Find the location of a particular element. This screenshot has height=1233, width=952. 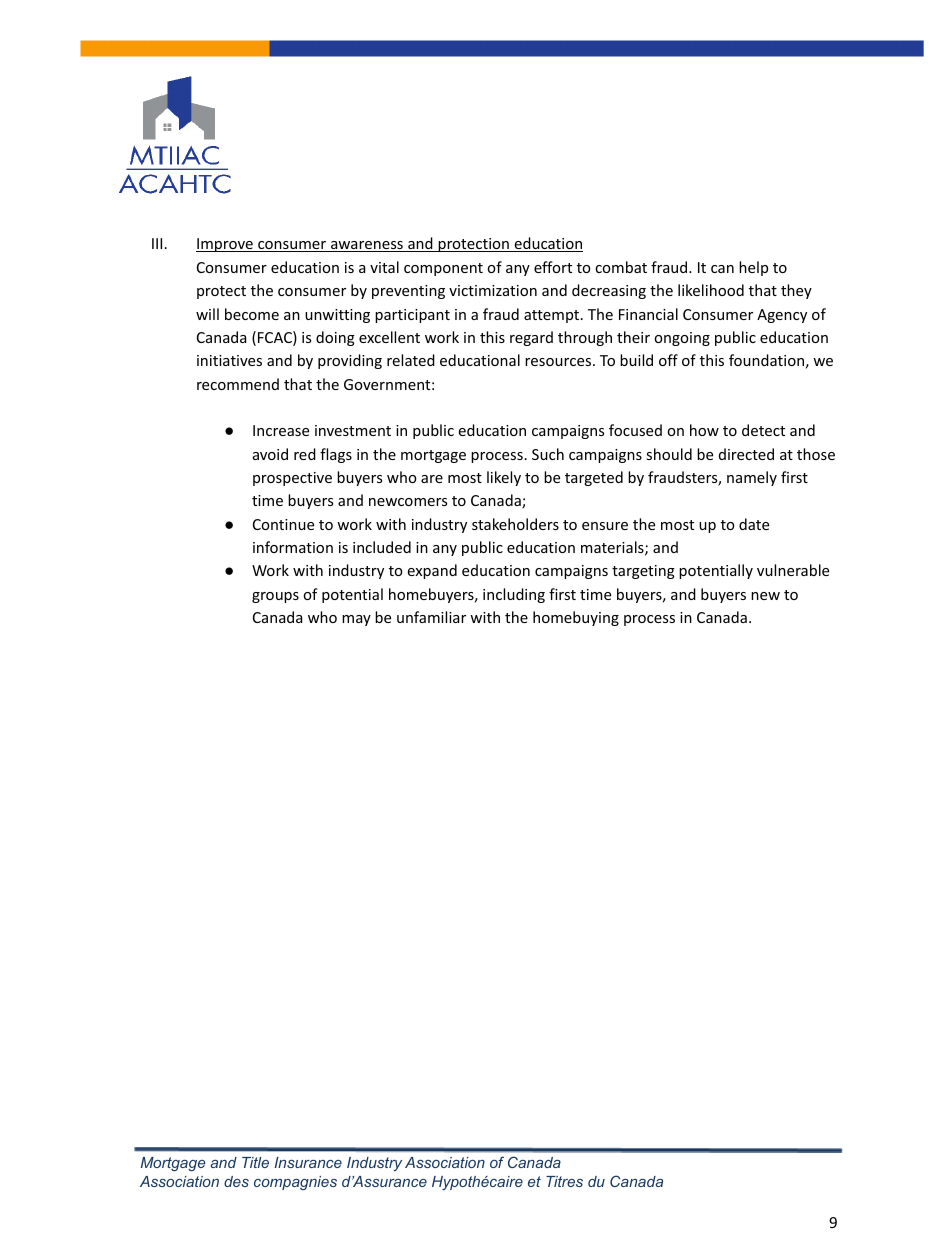

help is located at coordinates (753, 268).
